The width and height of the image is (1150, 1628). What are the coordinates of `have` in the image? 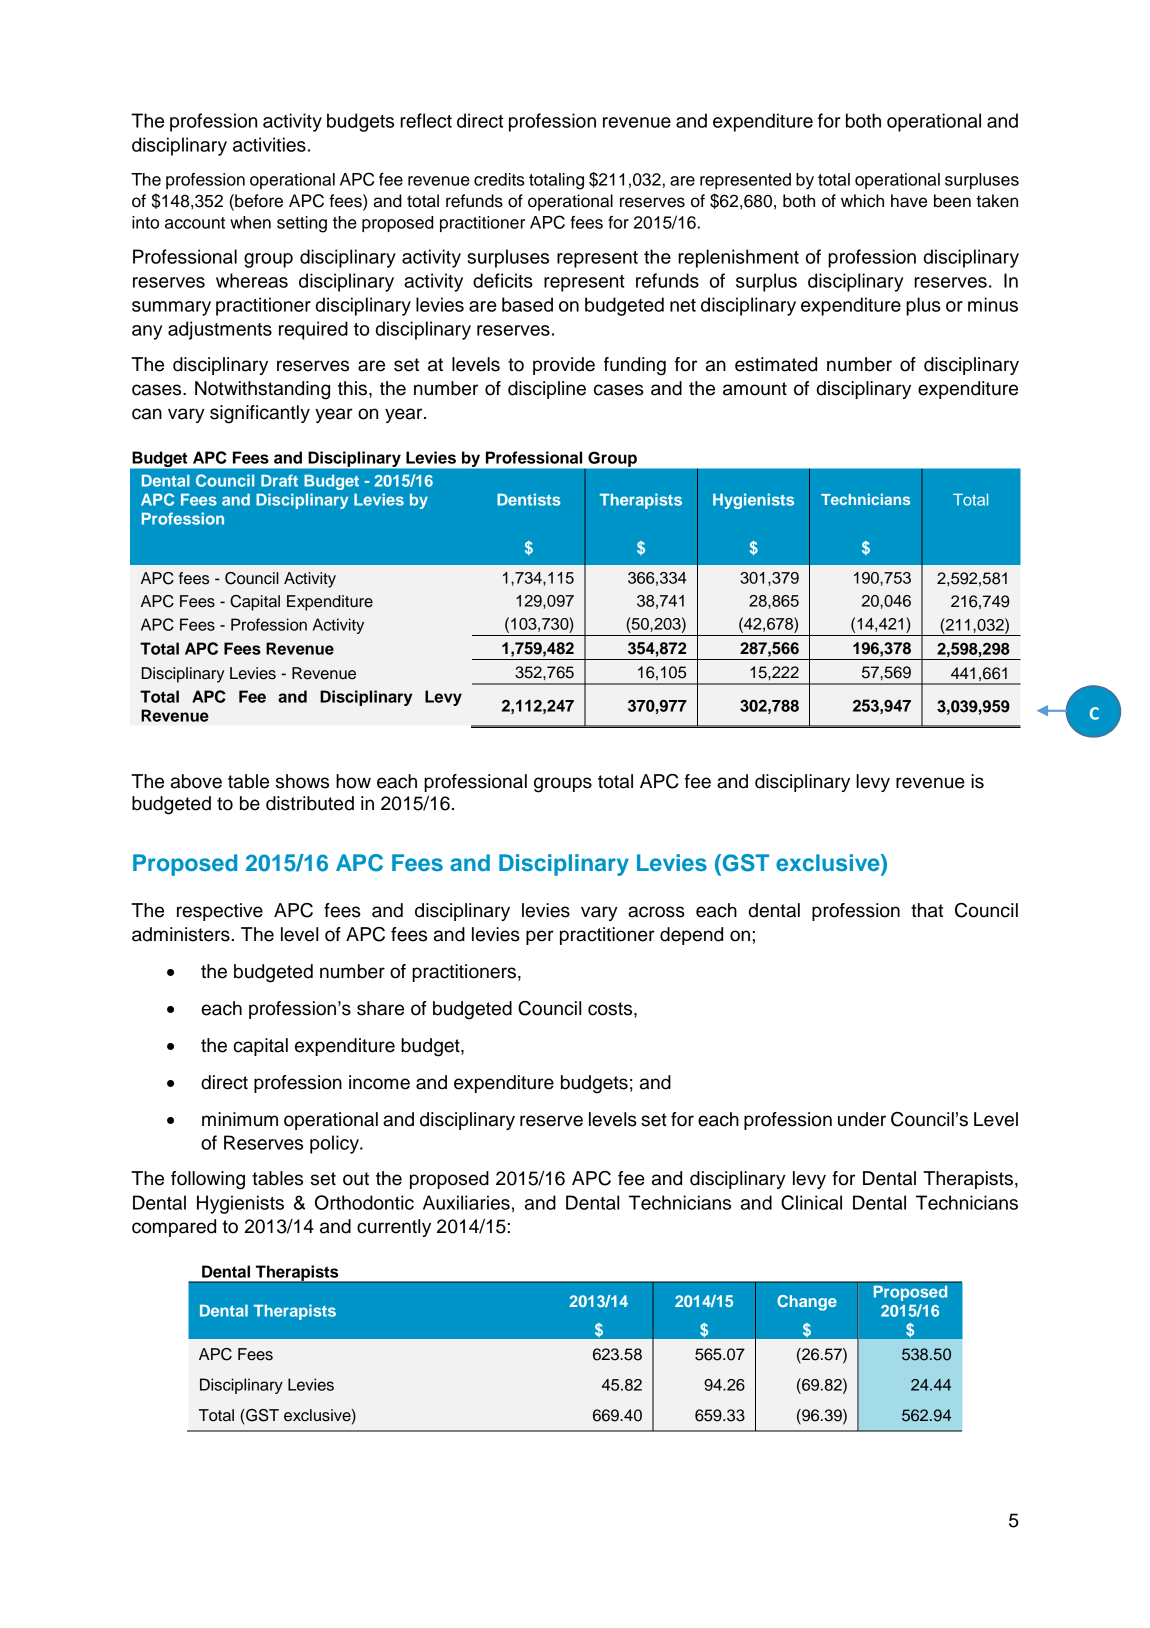 It's located at (909, 201).
